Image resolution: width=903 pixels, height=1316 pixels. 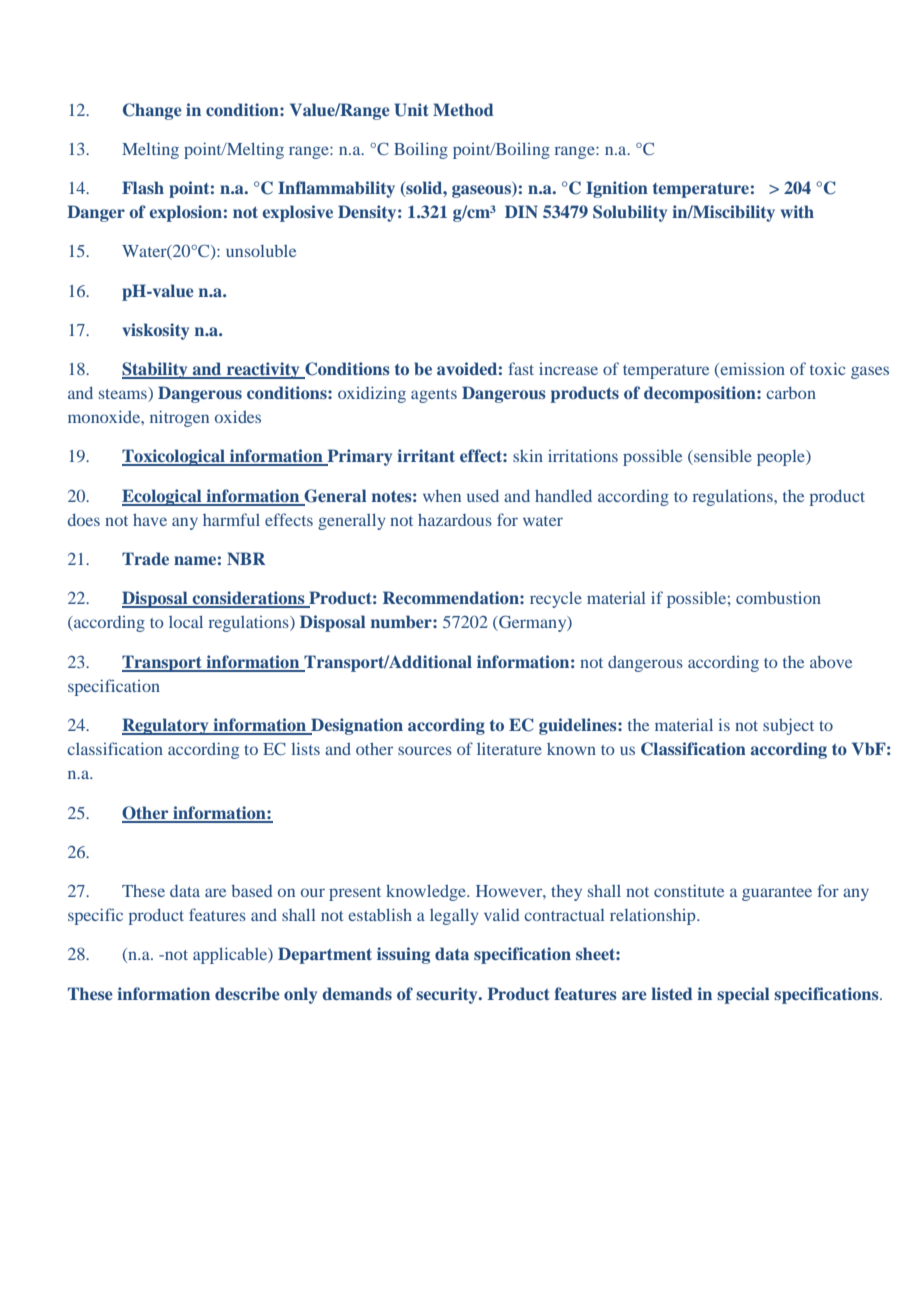 I want to click on hazardous, so click(x=455, y=520).
